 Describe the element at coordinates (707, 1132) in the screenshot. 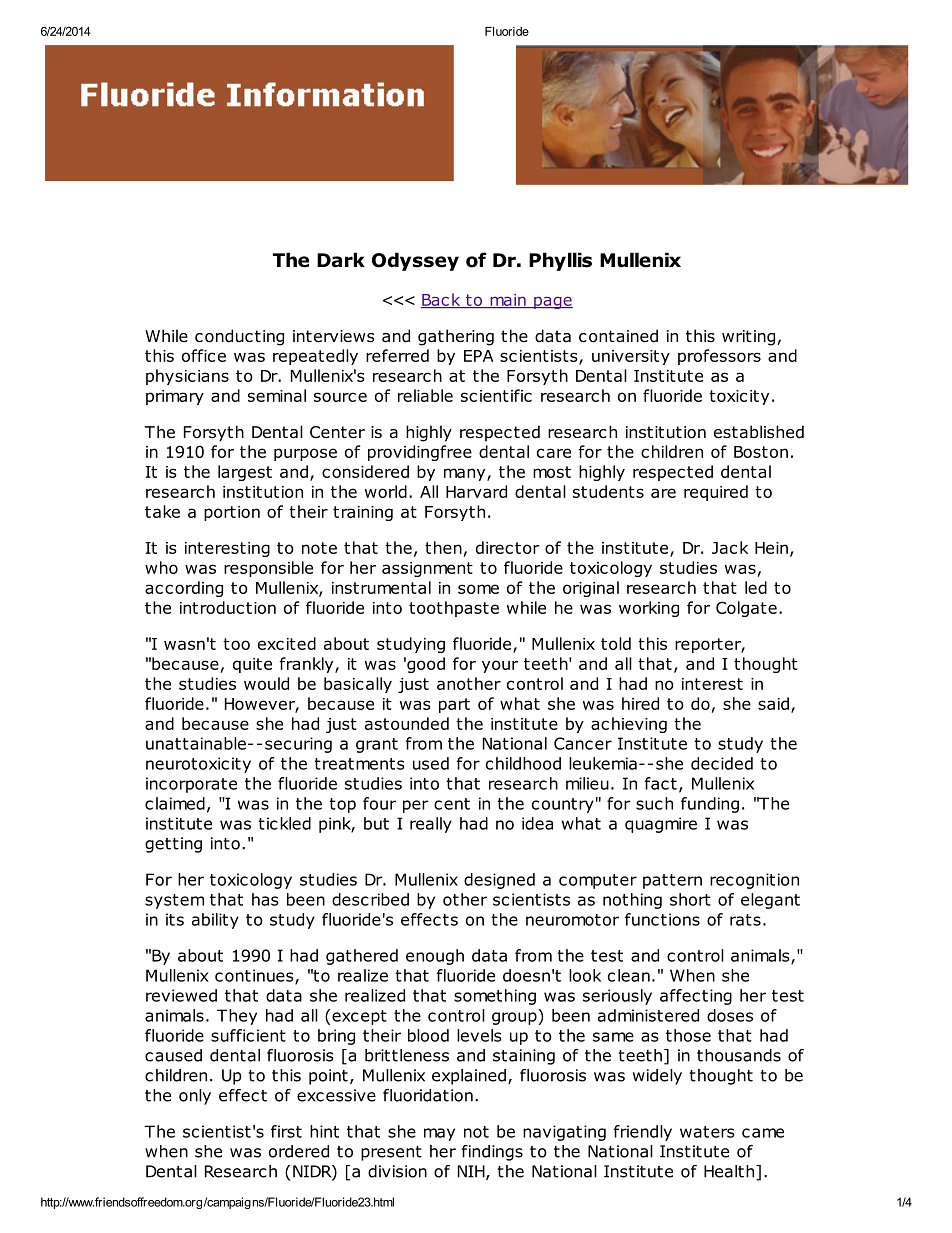

I see `waters` at that location.
